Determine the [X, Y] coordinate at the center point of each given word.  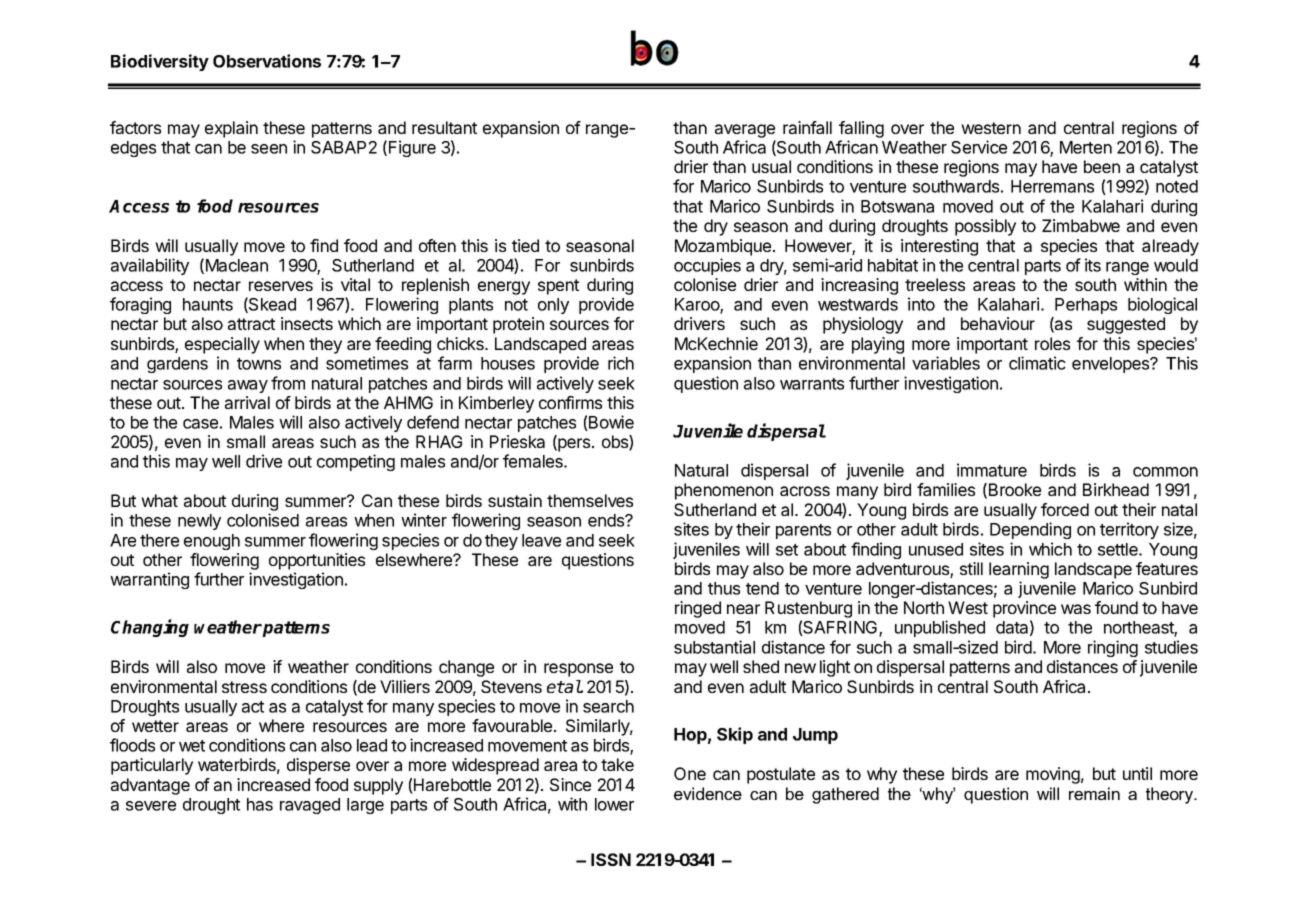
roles [1052, 343]
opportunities [317, 561]
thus [724, 588]
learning [1019, 570]
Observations [267, 61]
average [745, 131]
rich [621, 363]
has [260, 804]
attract [251, 324]
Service [979, 147]
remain [1094, 793]
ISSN [611, 859]
